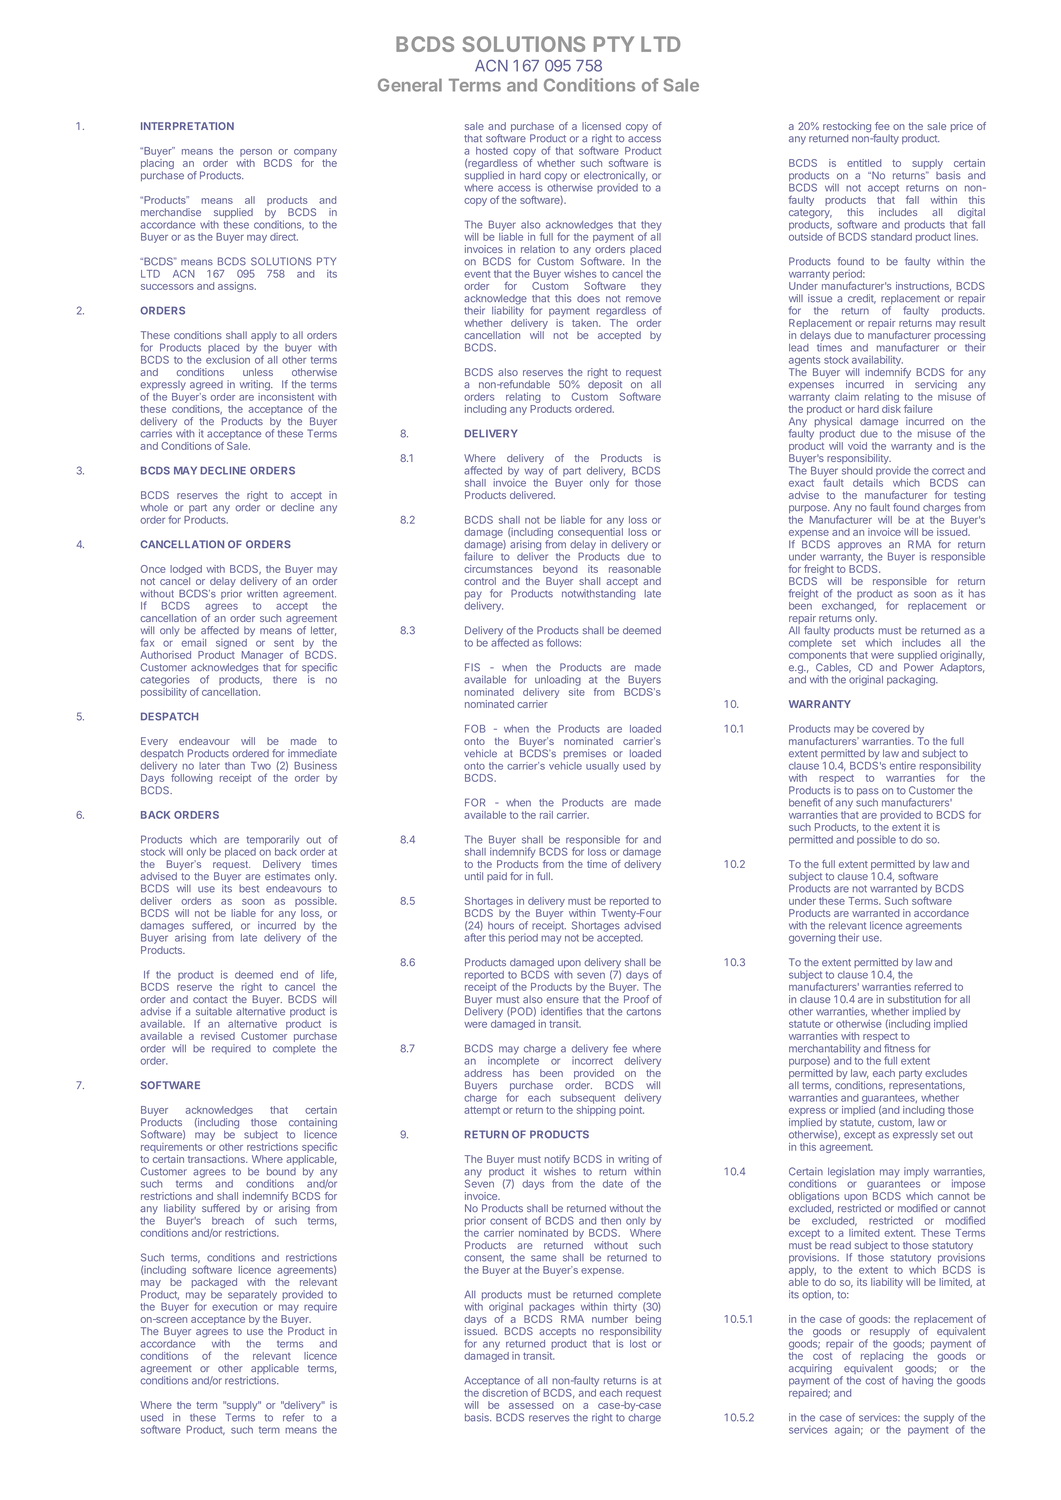 This screenshot has width=1061, height=1500. What do you see at coordinates (562, 1000) in the screenshot?
I see `ensure` at bounding box center [562, 1000].
